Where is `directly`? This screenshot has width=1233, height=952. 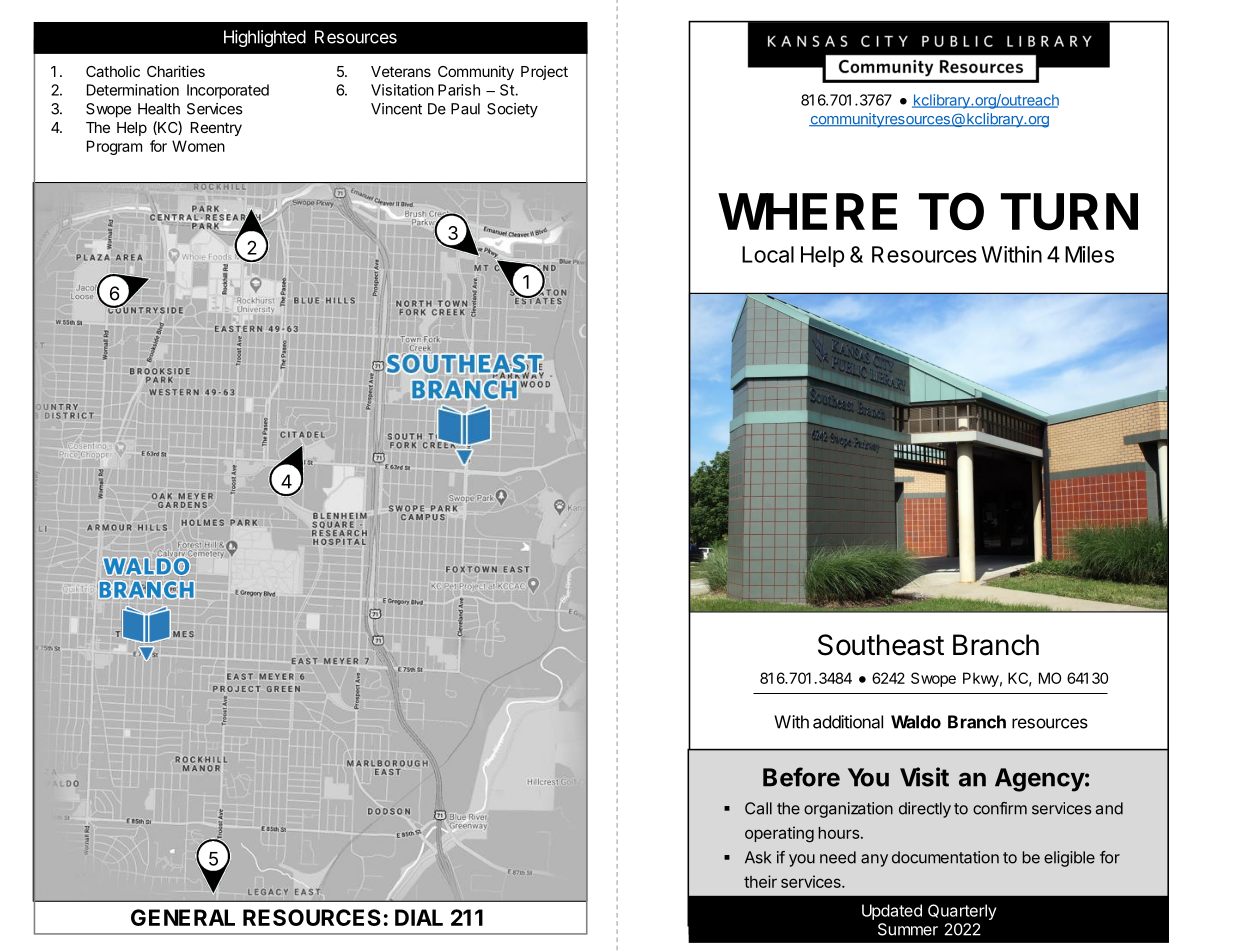
directly is located at coordinates (925, 810).
